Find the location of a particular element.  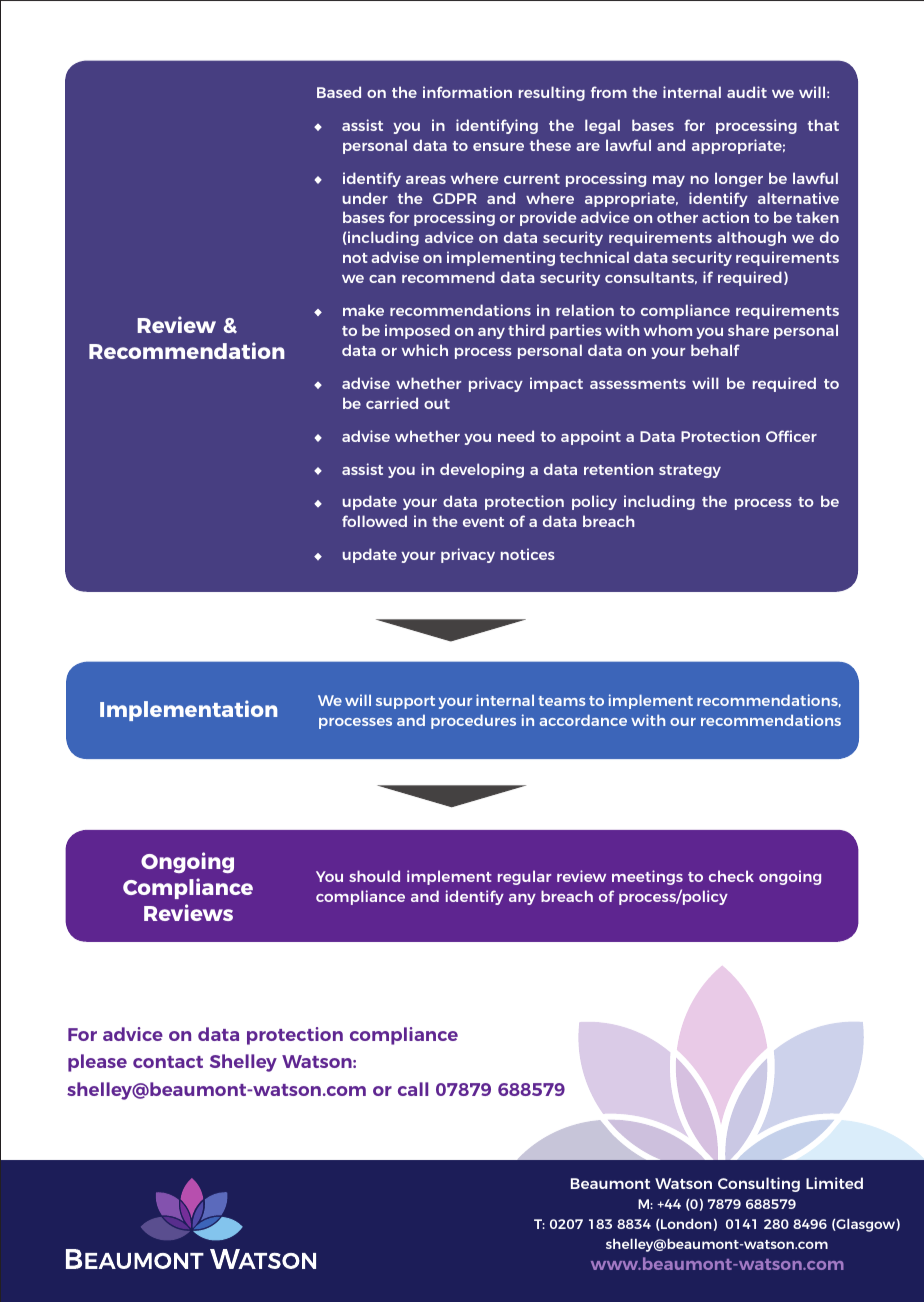

followed is located at coordinates (374, 521).
